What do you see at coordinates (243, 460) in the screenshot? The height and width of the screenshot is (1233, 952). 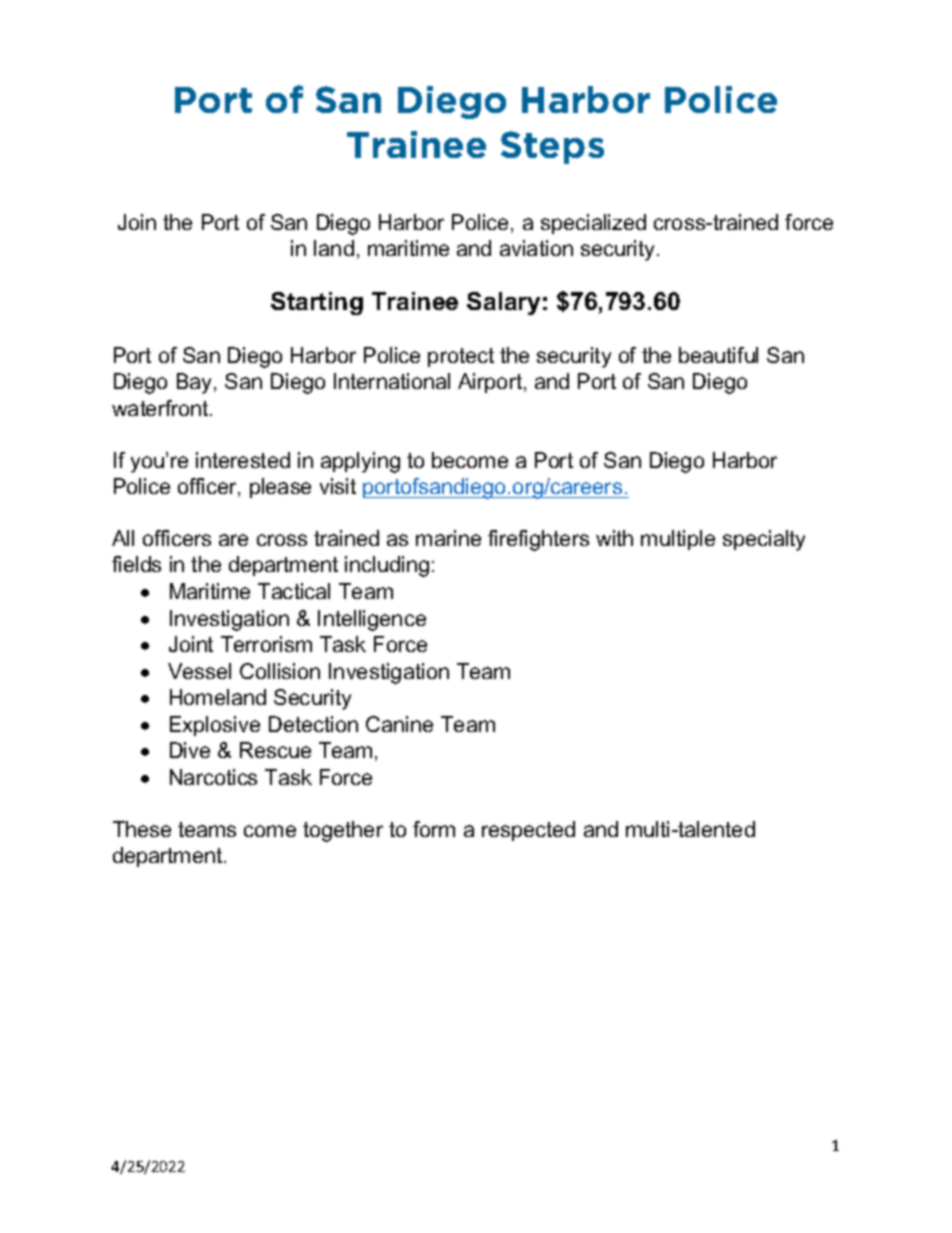 I see `interested` at bounding box center [243, 460].
